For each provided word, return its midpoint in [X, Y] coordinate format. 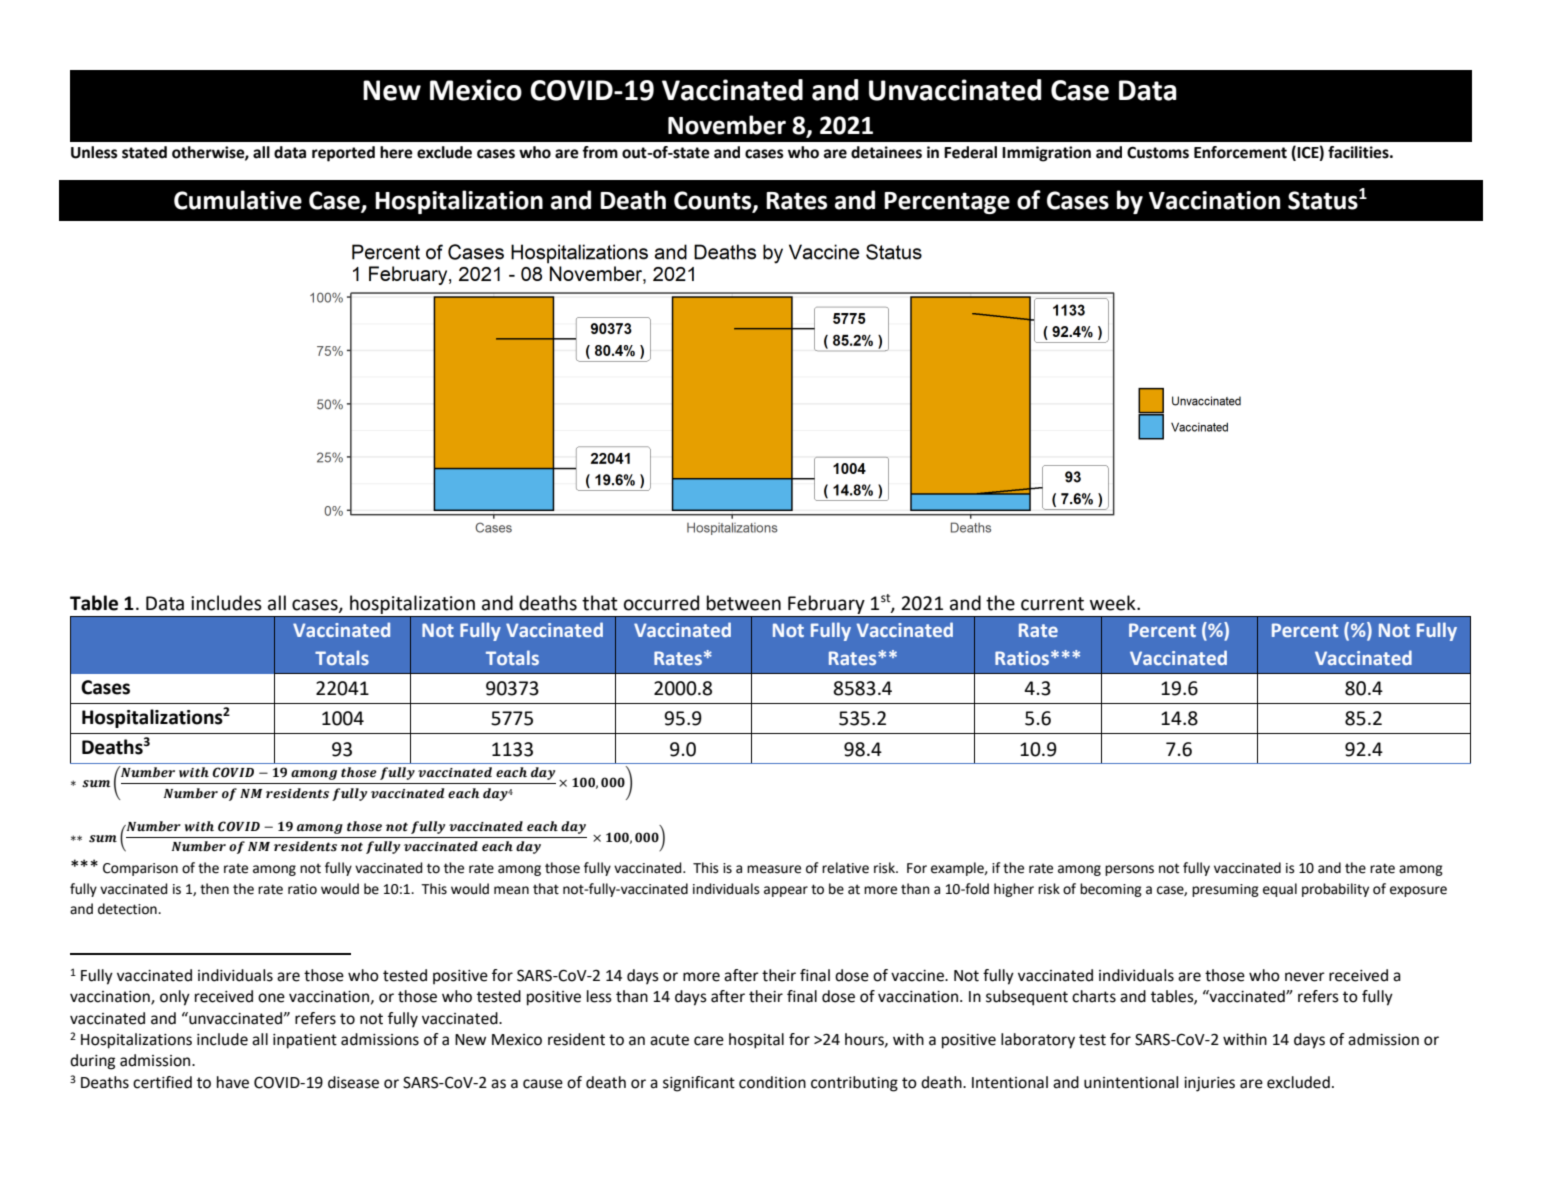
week [1114, 603]
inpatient [305, 1041]
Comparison [140, 869]
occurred [661, 603]
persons [1129, 870]
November [727, 125]
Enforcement [1240, 152]
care [709, 1041]
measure [774, 869]
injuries [1209, 1084]
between [744, 603]
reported [343, 154]
